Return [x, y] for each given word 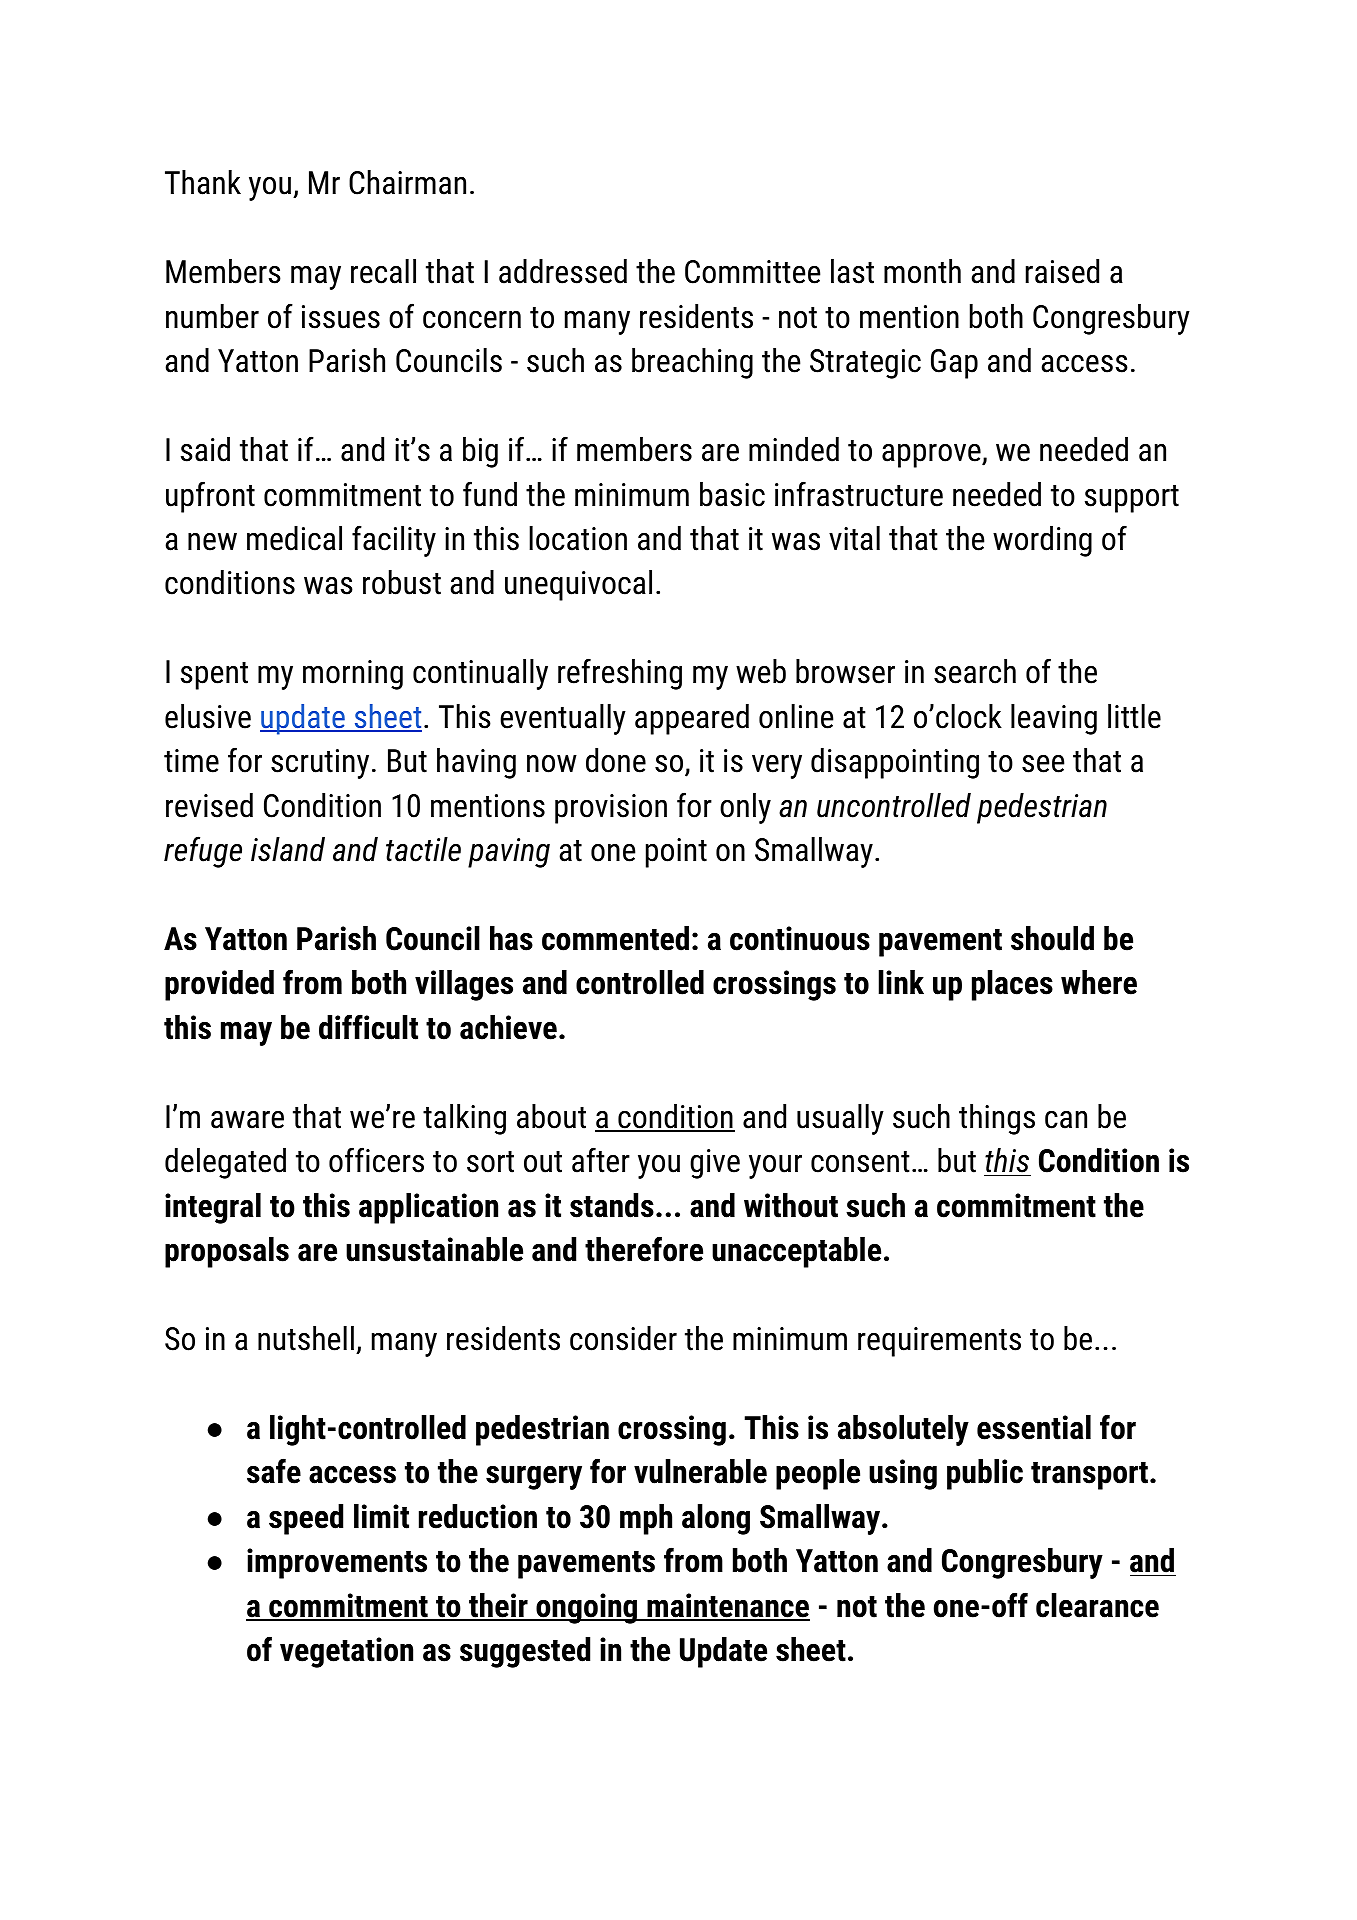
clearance [1097, 1605]
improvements [337, 1563]
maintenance [727, 1606]
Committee [752, 272]
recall [383, 271]
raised [1062, 271]
